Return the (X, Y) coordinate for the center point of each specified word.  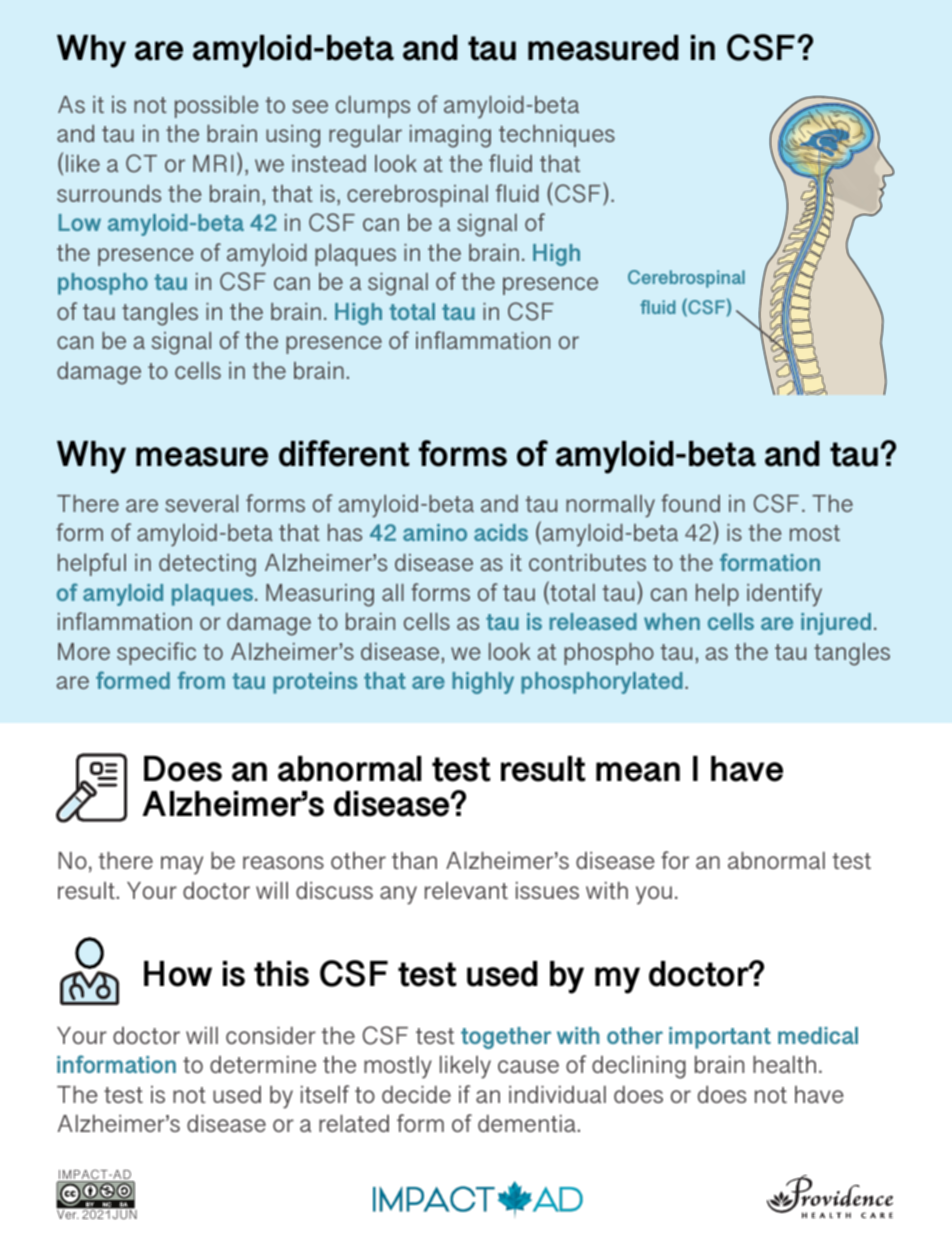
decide (416, 1094)
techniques (557, 136)
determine (263, 1064)
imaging (450, 136)
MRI (213, 163)
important (720, 1038)
